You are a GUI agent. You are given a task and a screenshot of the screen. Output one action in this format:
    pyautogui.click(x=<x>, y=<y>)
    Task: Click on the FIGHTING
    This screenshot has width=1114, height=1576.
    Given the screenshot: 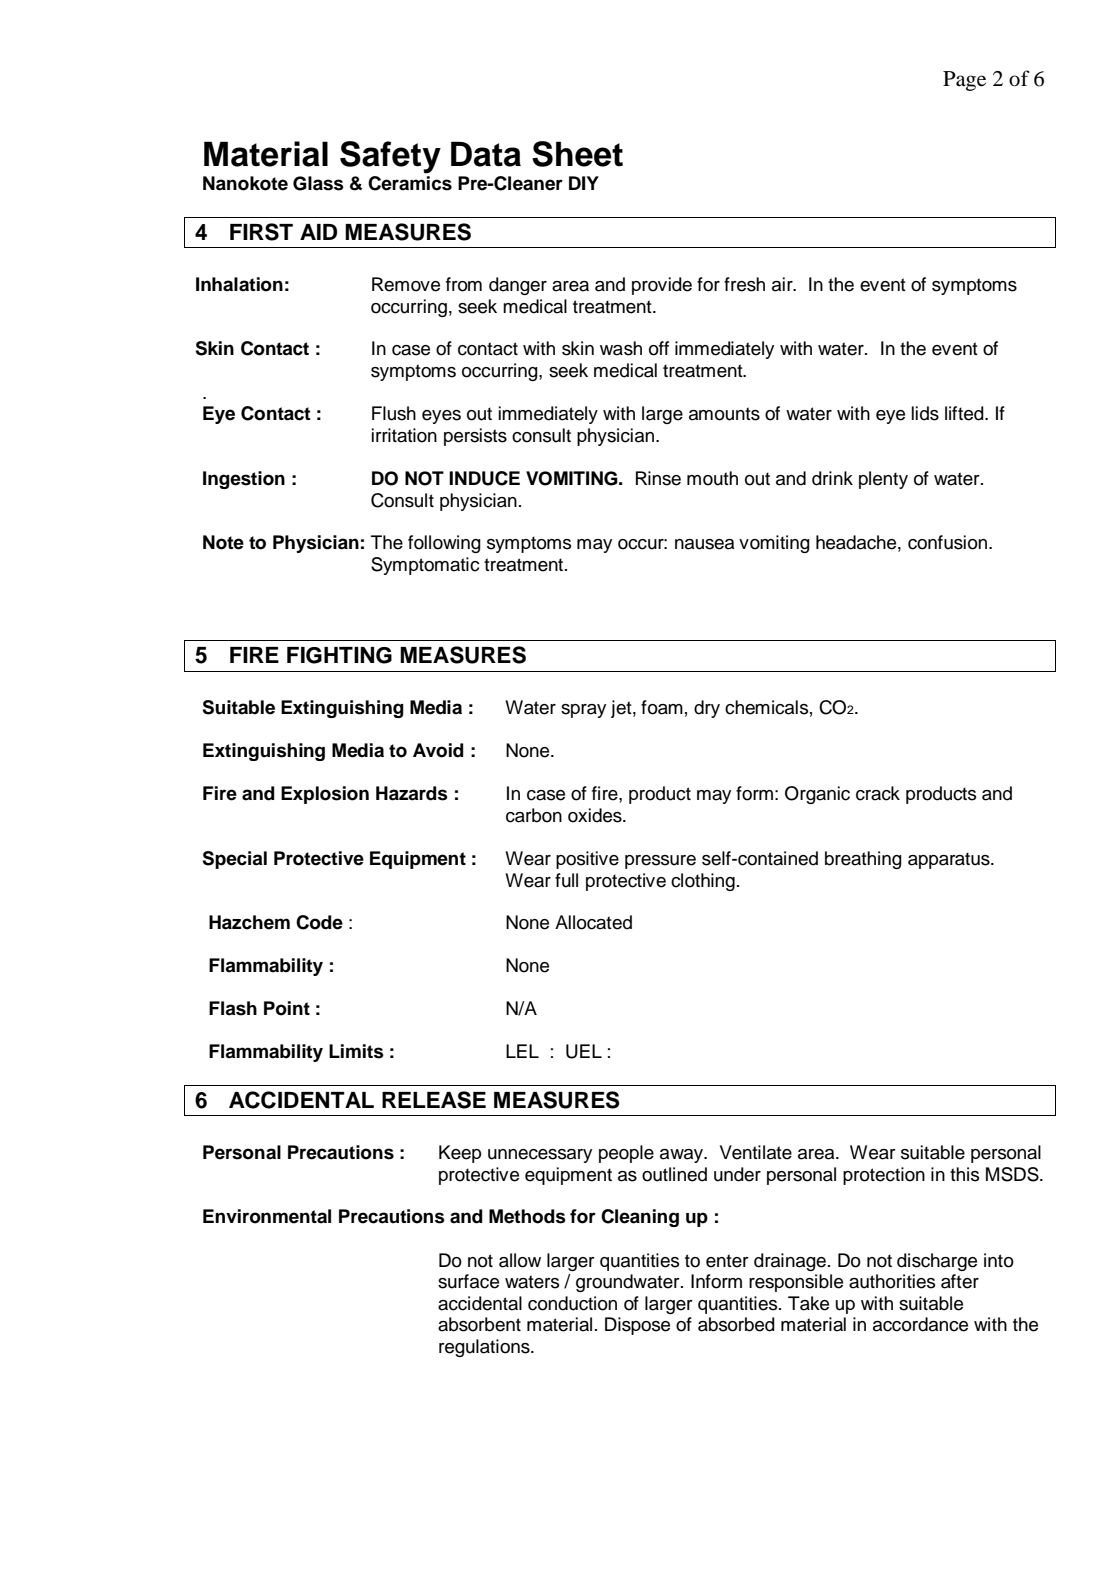 What is the action you would take?
    pyautogui.click(x=339, y=655)
